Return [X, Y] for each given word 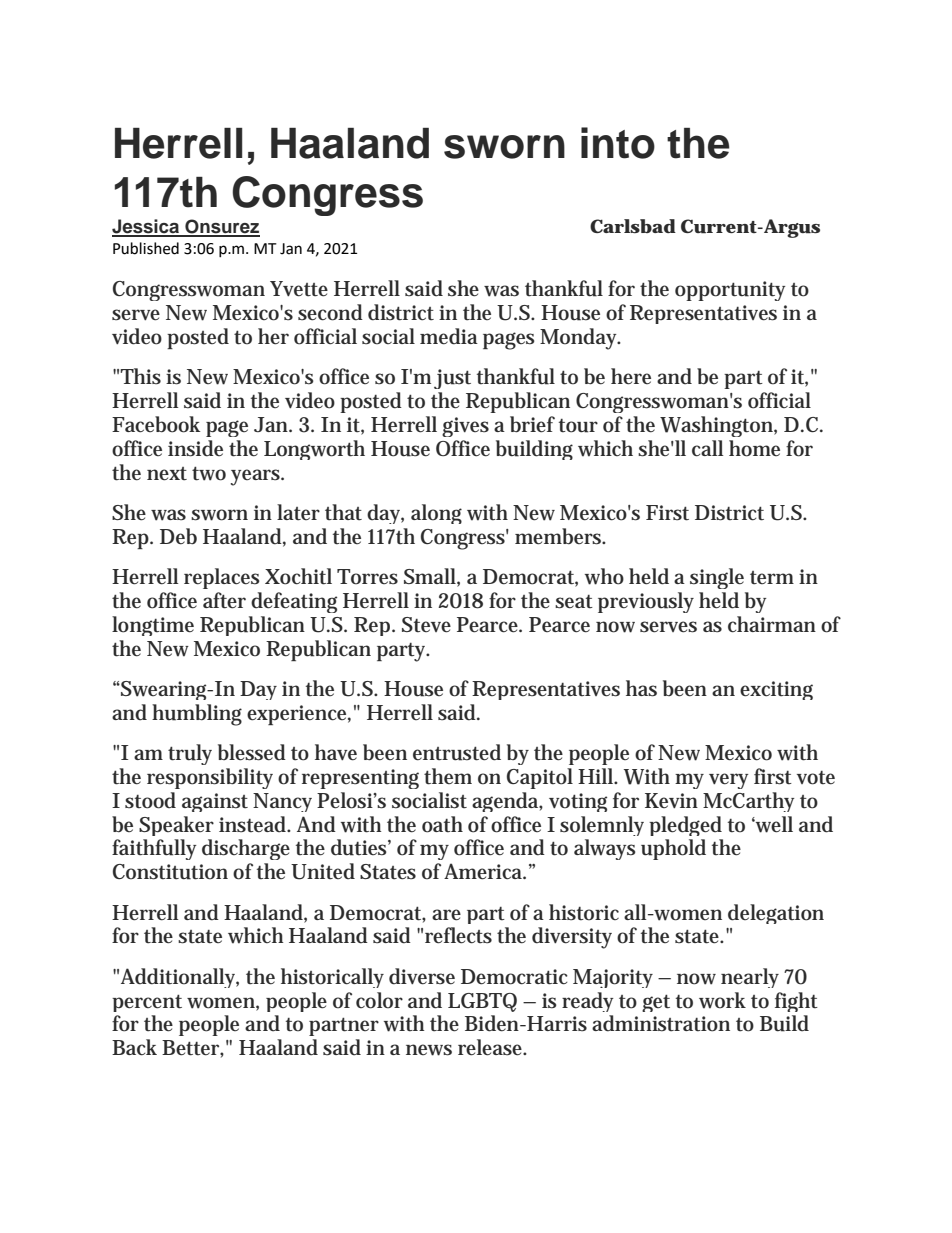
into [618, 143]
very [729, 781]
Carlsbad [633, 226]
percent [147, 1003]
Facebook [156, 424]
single [717, 578]
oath [442, 824]
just [452, 379]
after [224, 600]
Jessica [147, 227]
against [215, 802]
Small [431, 576]
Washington [717, 426]
